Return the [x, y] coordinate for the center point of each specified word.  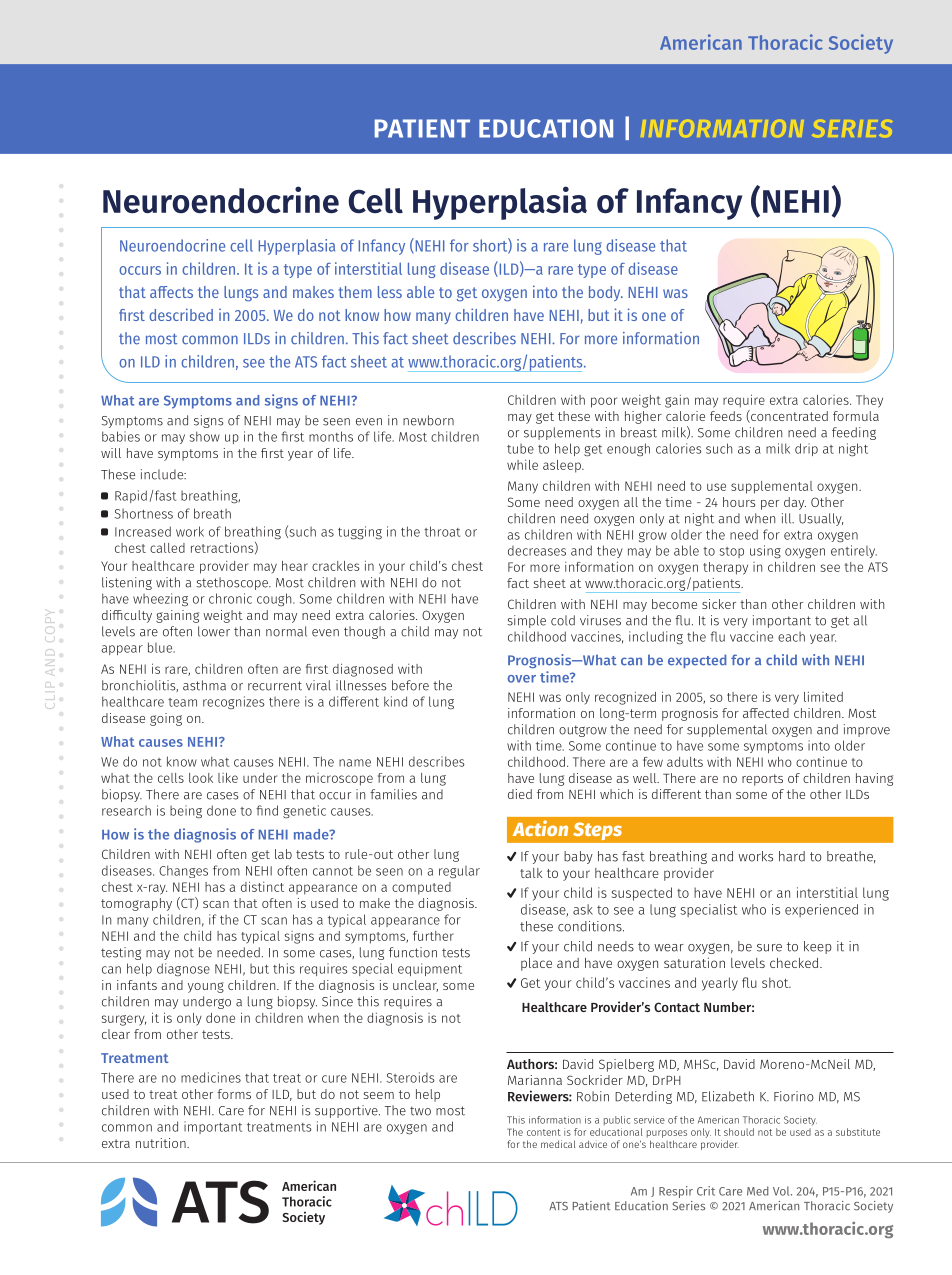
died [520, 794]
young [206, 987]
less [390, 292]
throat [442, 531]
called [167, 548]
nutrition [162, 1143]
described [181, 314]
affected [766, 713]
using [765, 552]
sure [769, 948]
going [166, 719]
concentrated [788, 416]
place [536, 964]
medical [558, 1144]
